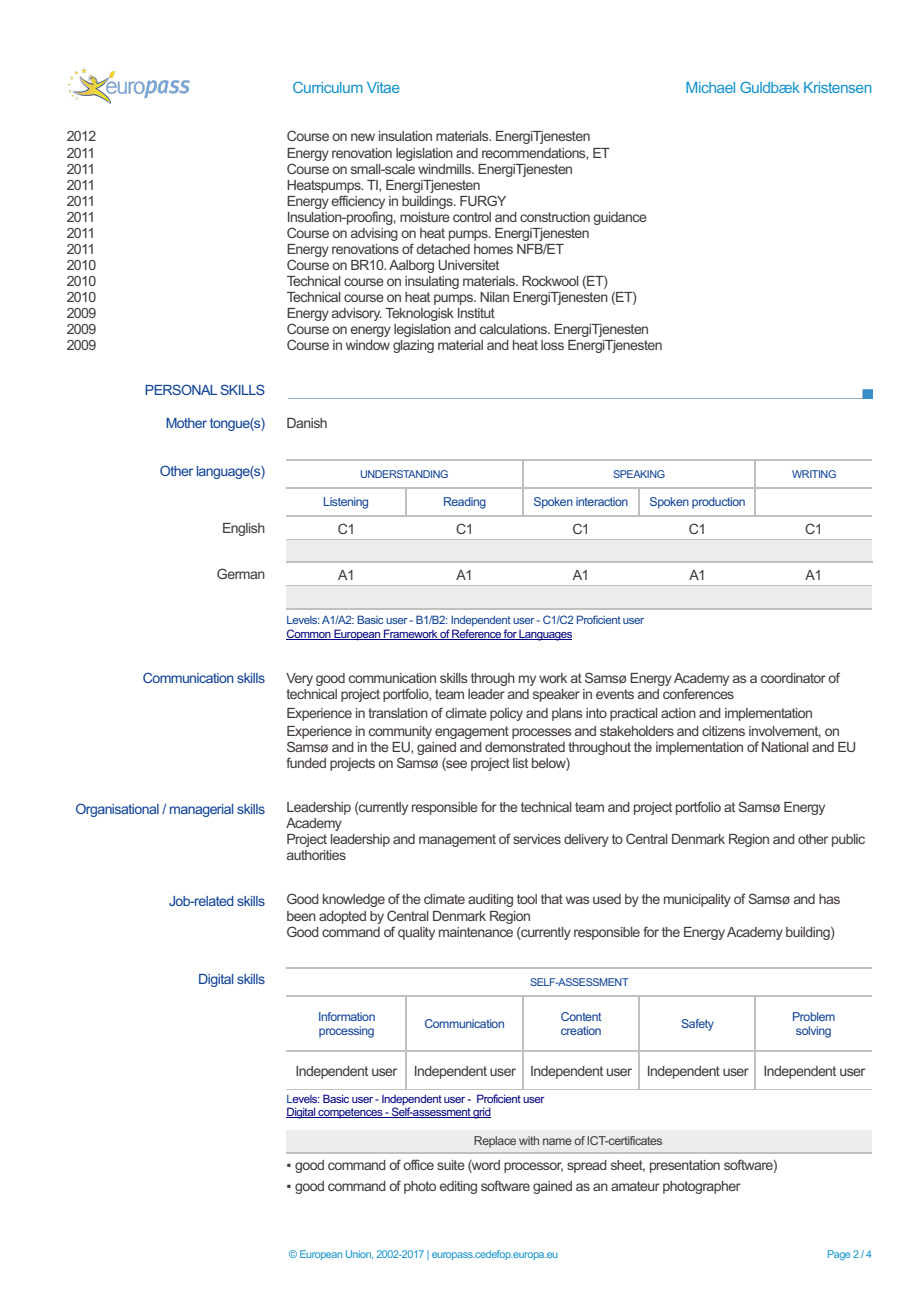 The height and width of the screenshot is (1308, 924). Describe the element at coordinates (328, 87) in the screenshot. I see `Curriculum` at that location.
